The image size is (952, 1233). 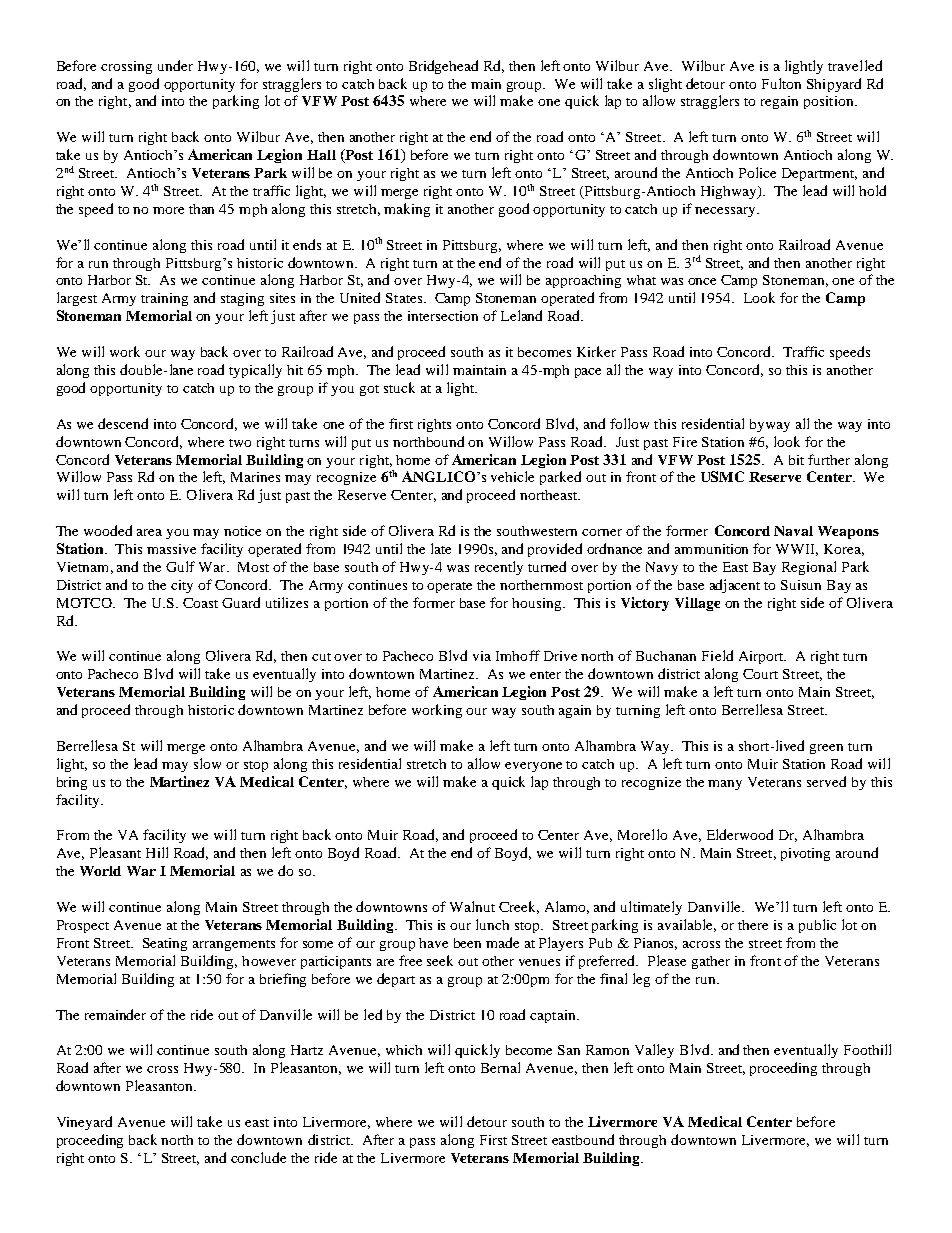 What do you see at coordinates (175, 65) in the screenshot?
I see `under` at bounding box center [175, 65].
